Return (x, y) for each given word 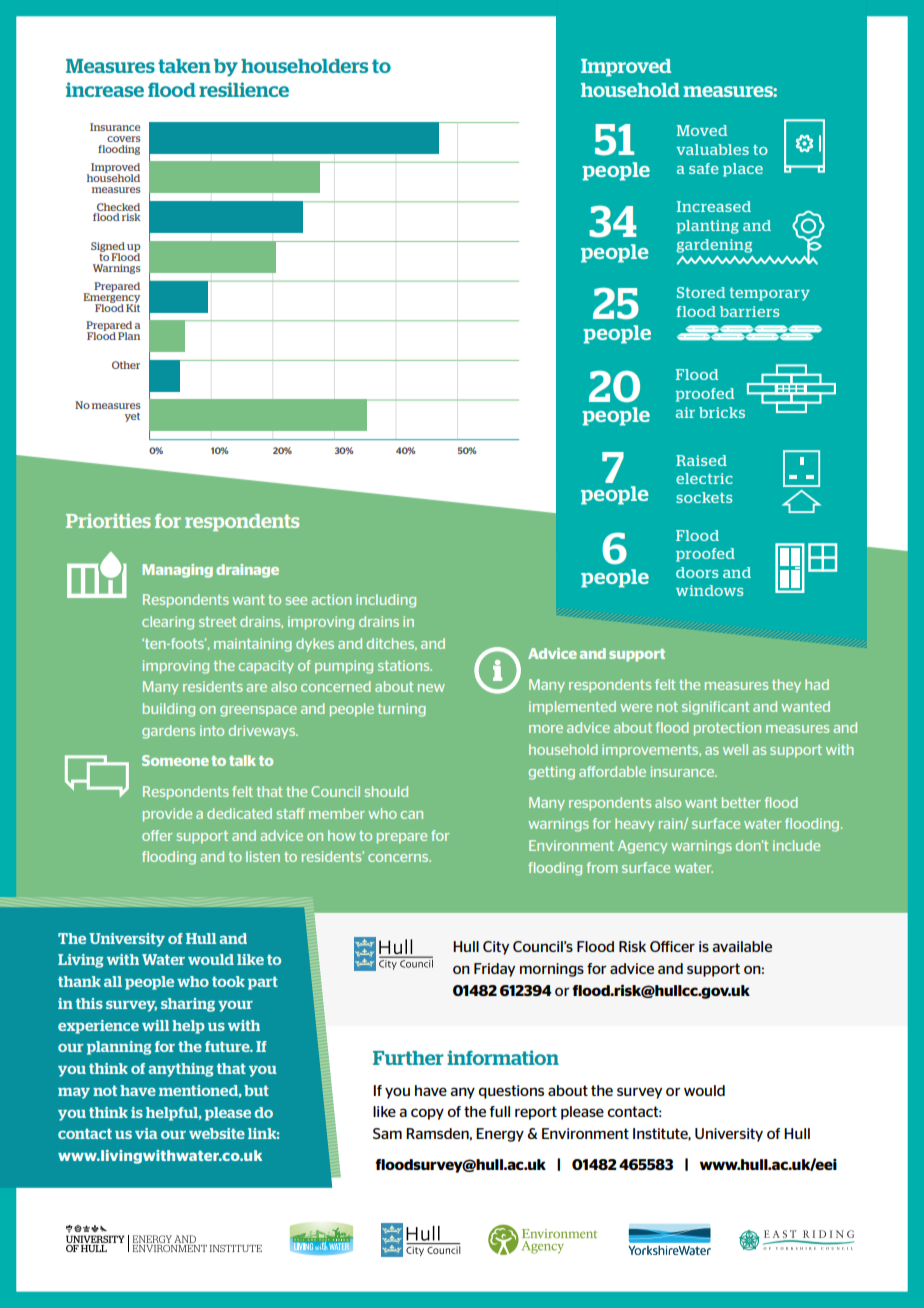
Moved (702, 130)
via (146, 1133)
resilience (244, 89)
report (536, 1113)
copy (427, 1114)
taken (184, 66)
